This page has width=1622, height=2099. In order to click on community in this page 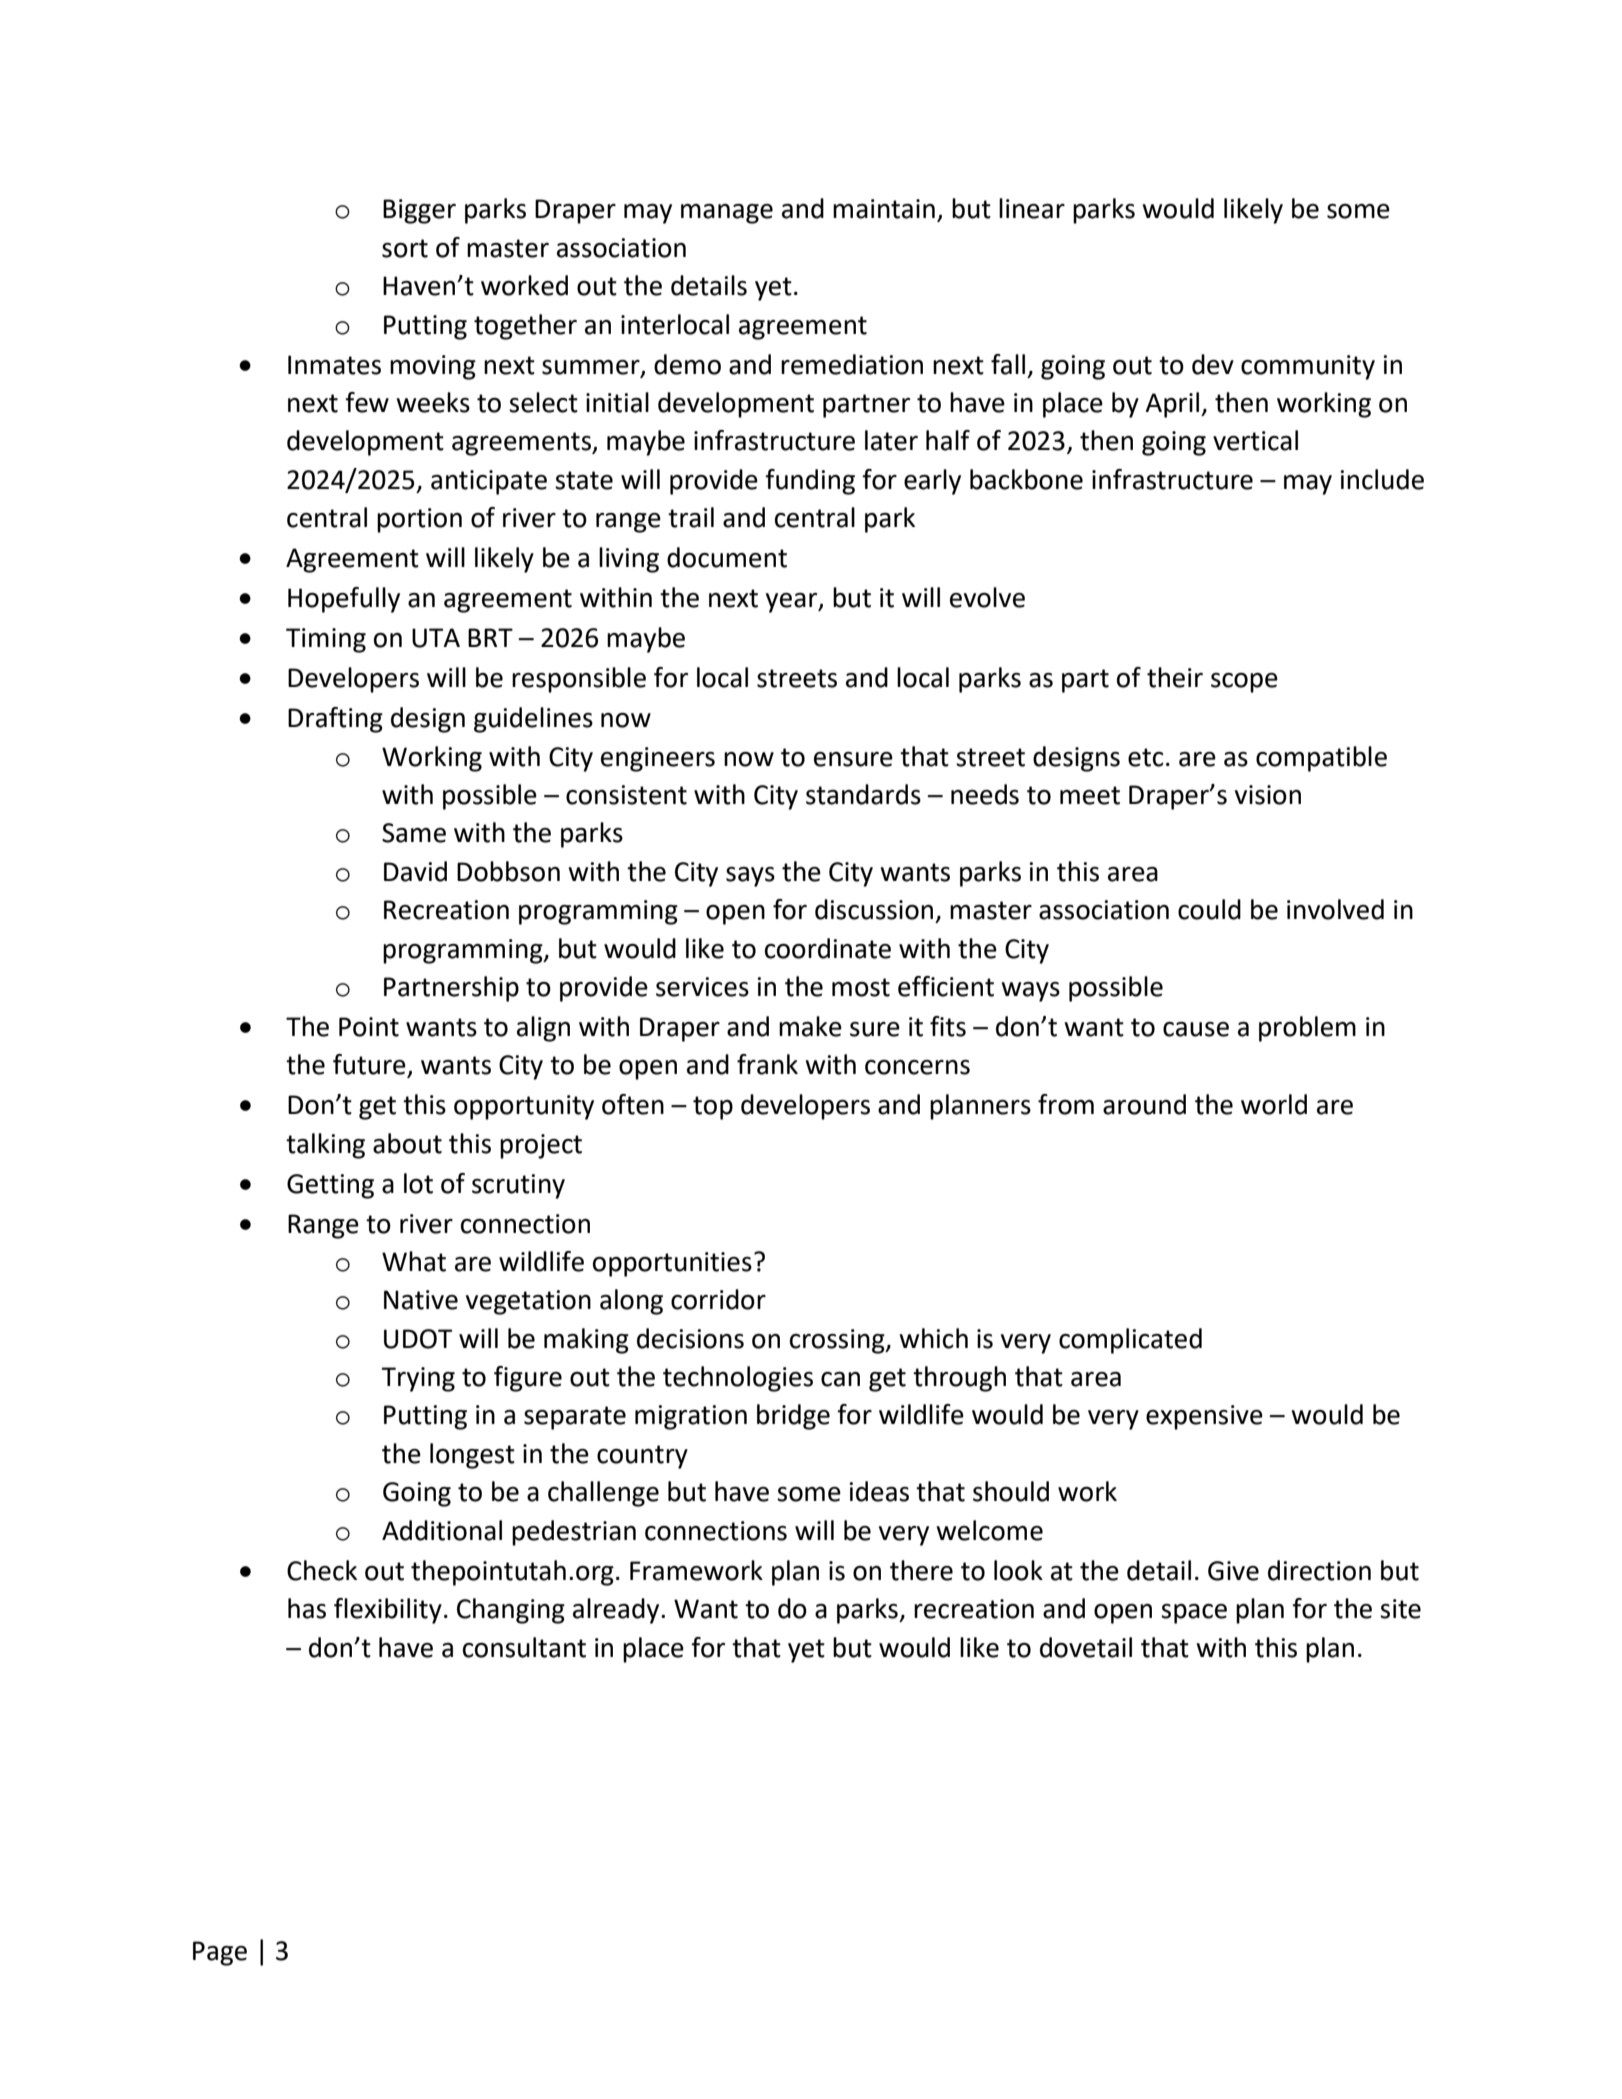, I will do `click(1308, 367)`.
